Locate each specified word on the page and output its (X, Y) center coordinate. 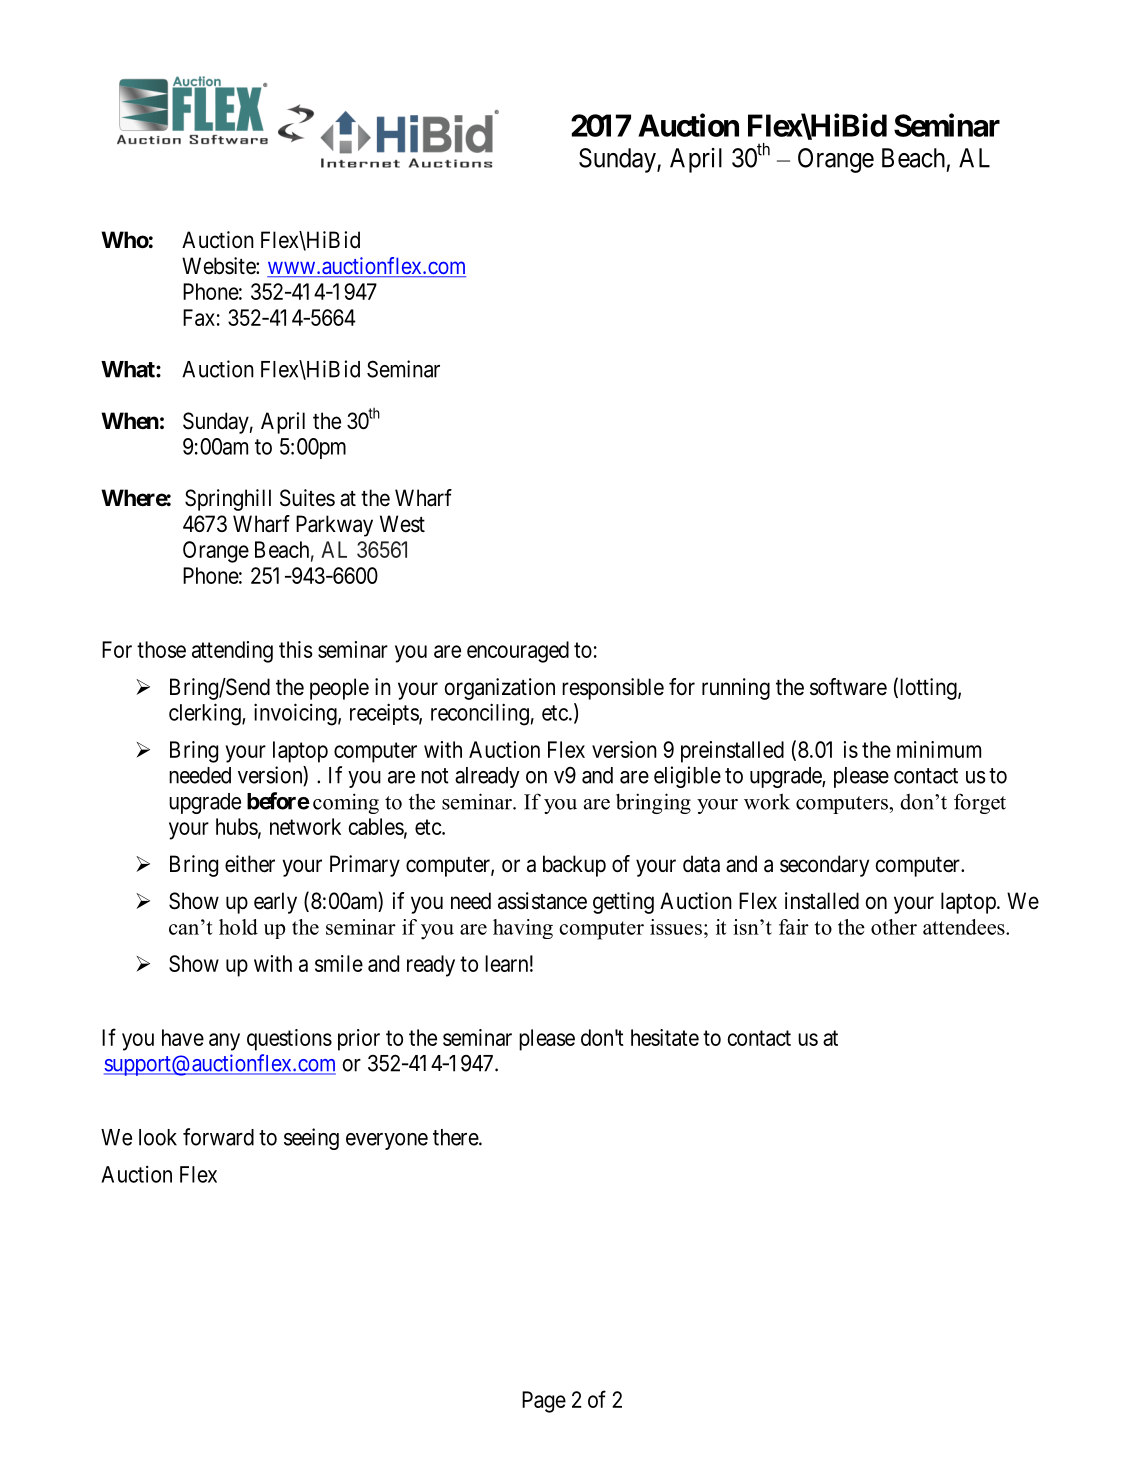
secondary (824, 866)
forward (218, 1137)
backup (574, 866)
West (402, 524)
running (736, 689)
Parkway (334, 526)
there (456, 1137)
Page (544, 1402)
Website (219, 266)
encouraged (518, 652)
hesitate (665, 1037)
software (848, 687)
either (250, 864)
